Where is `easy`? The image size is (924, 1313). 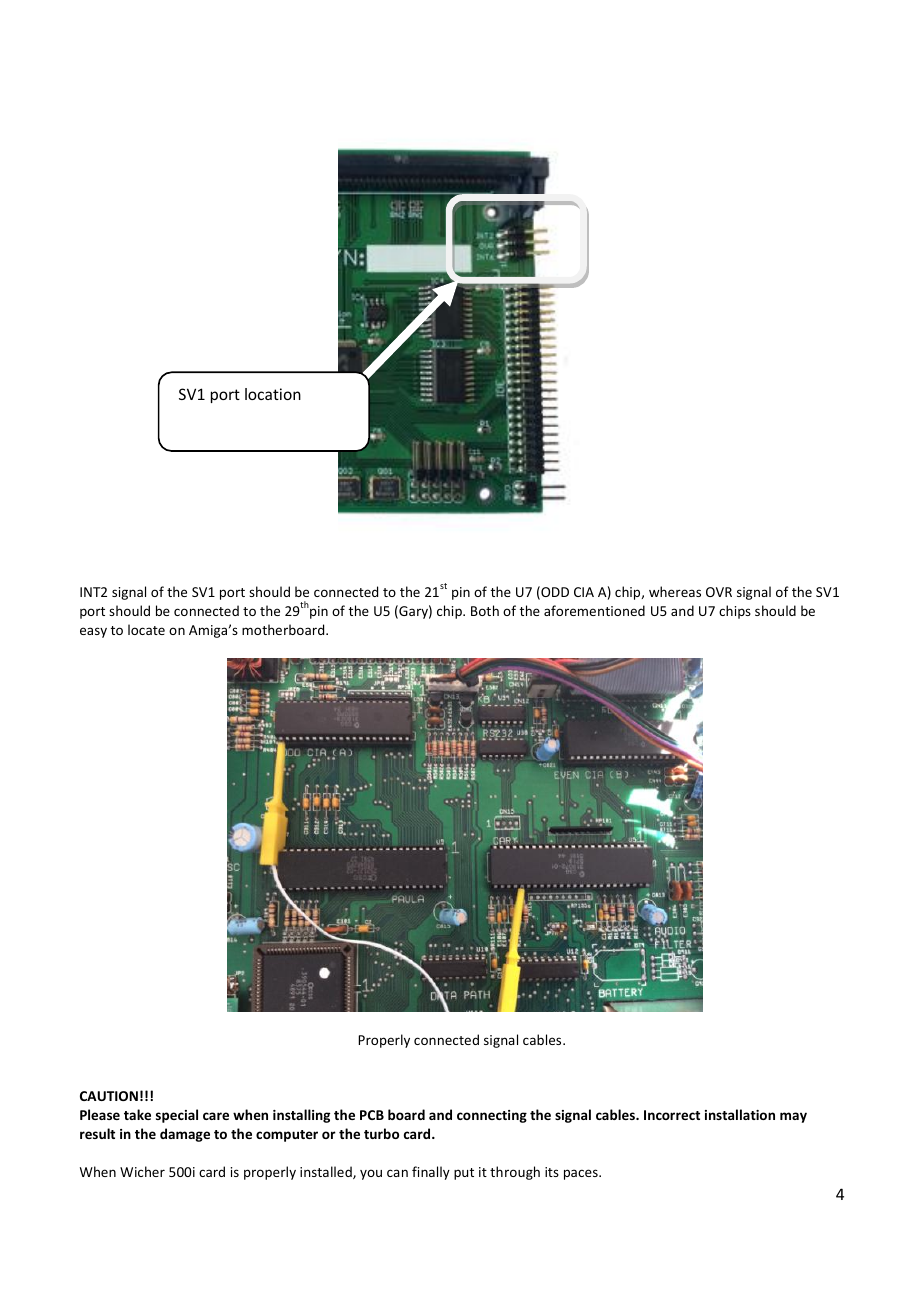
easy is located at coordinates (93, 632).
